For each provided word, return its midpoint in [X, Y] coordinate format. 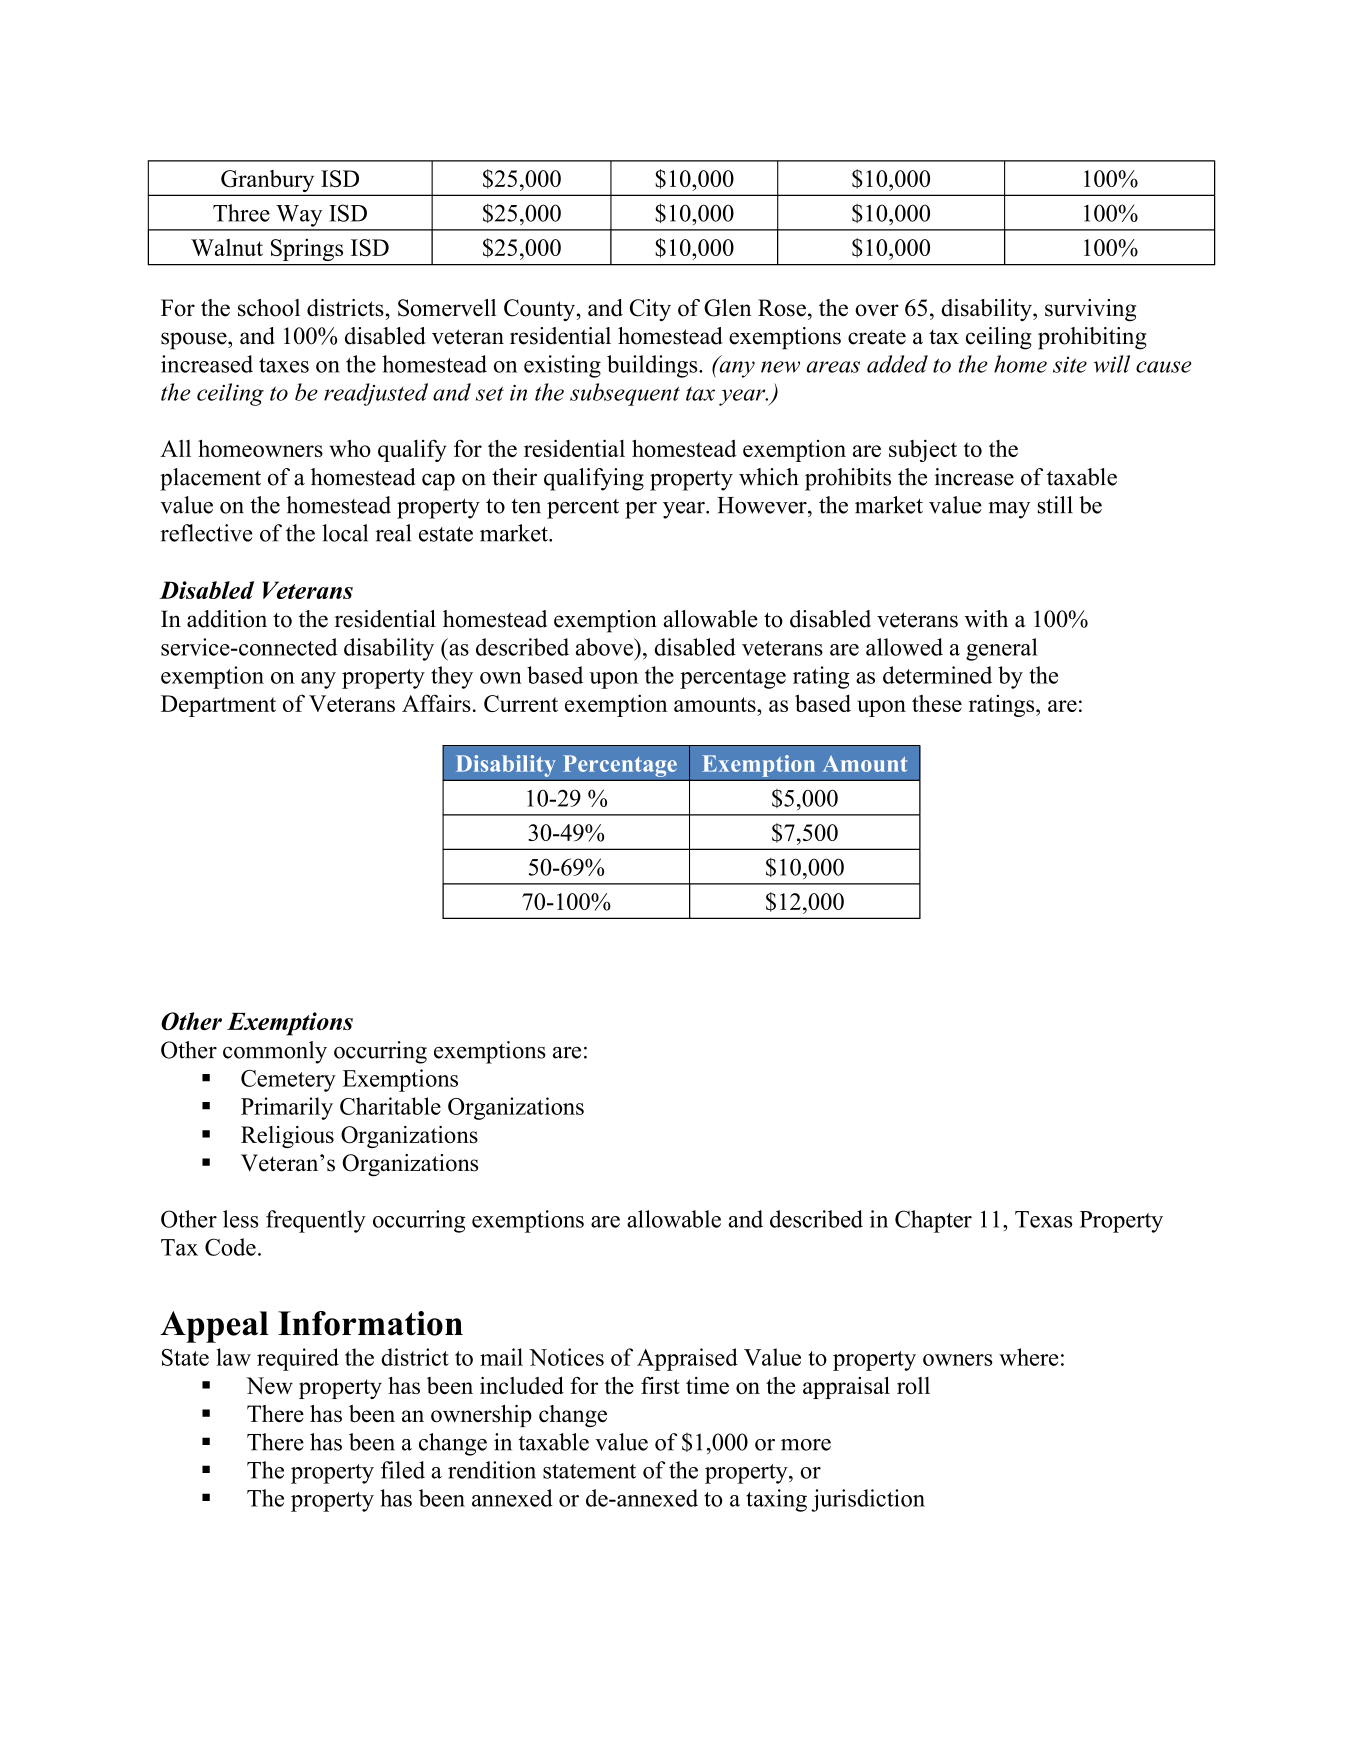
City [650, 310]
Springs [307, 250]
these [937, 703]
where [1028, 1357]
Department [218, 706]
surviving [1090, 310]
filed [403, 1470]
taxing [776, 1500]
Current [521, 703]
